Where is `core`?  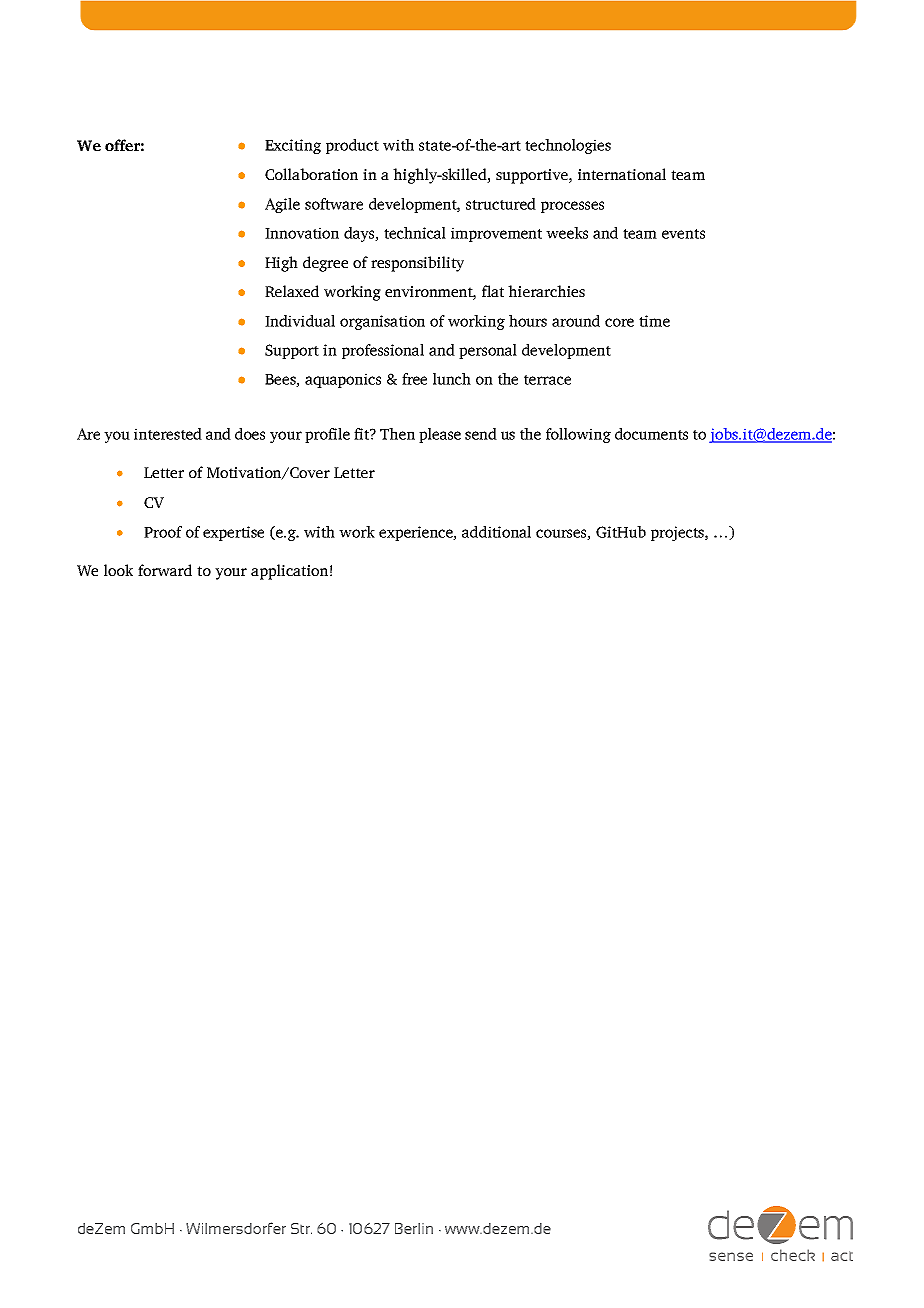 core is located at coordinates (619, 322).
